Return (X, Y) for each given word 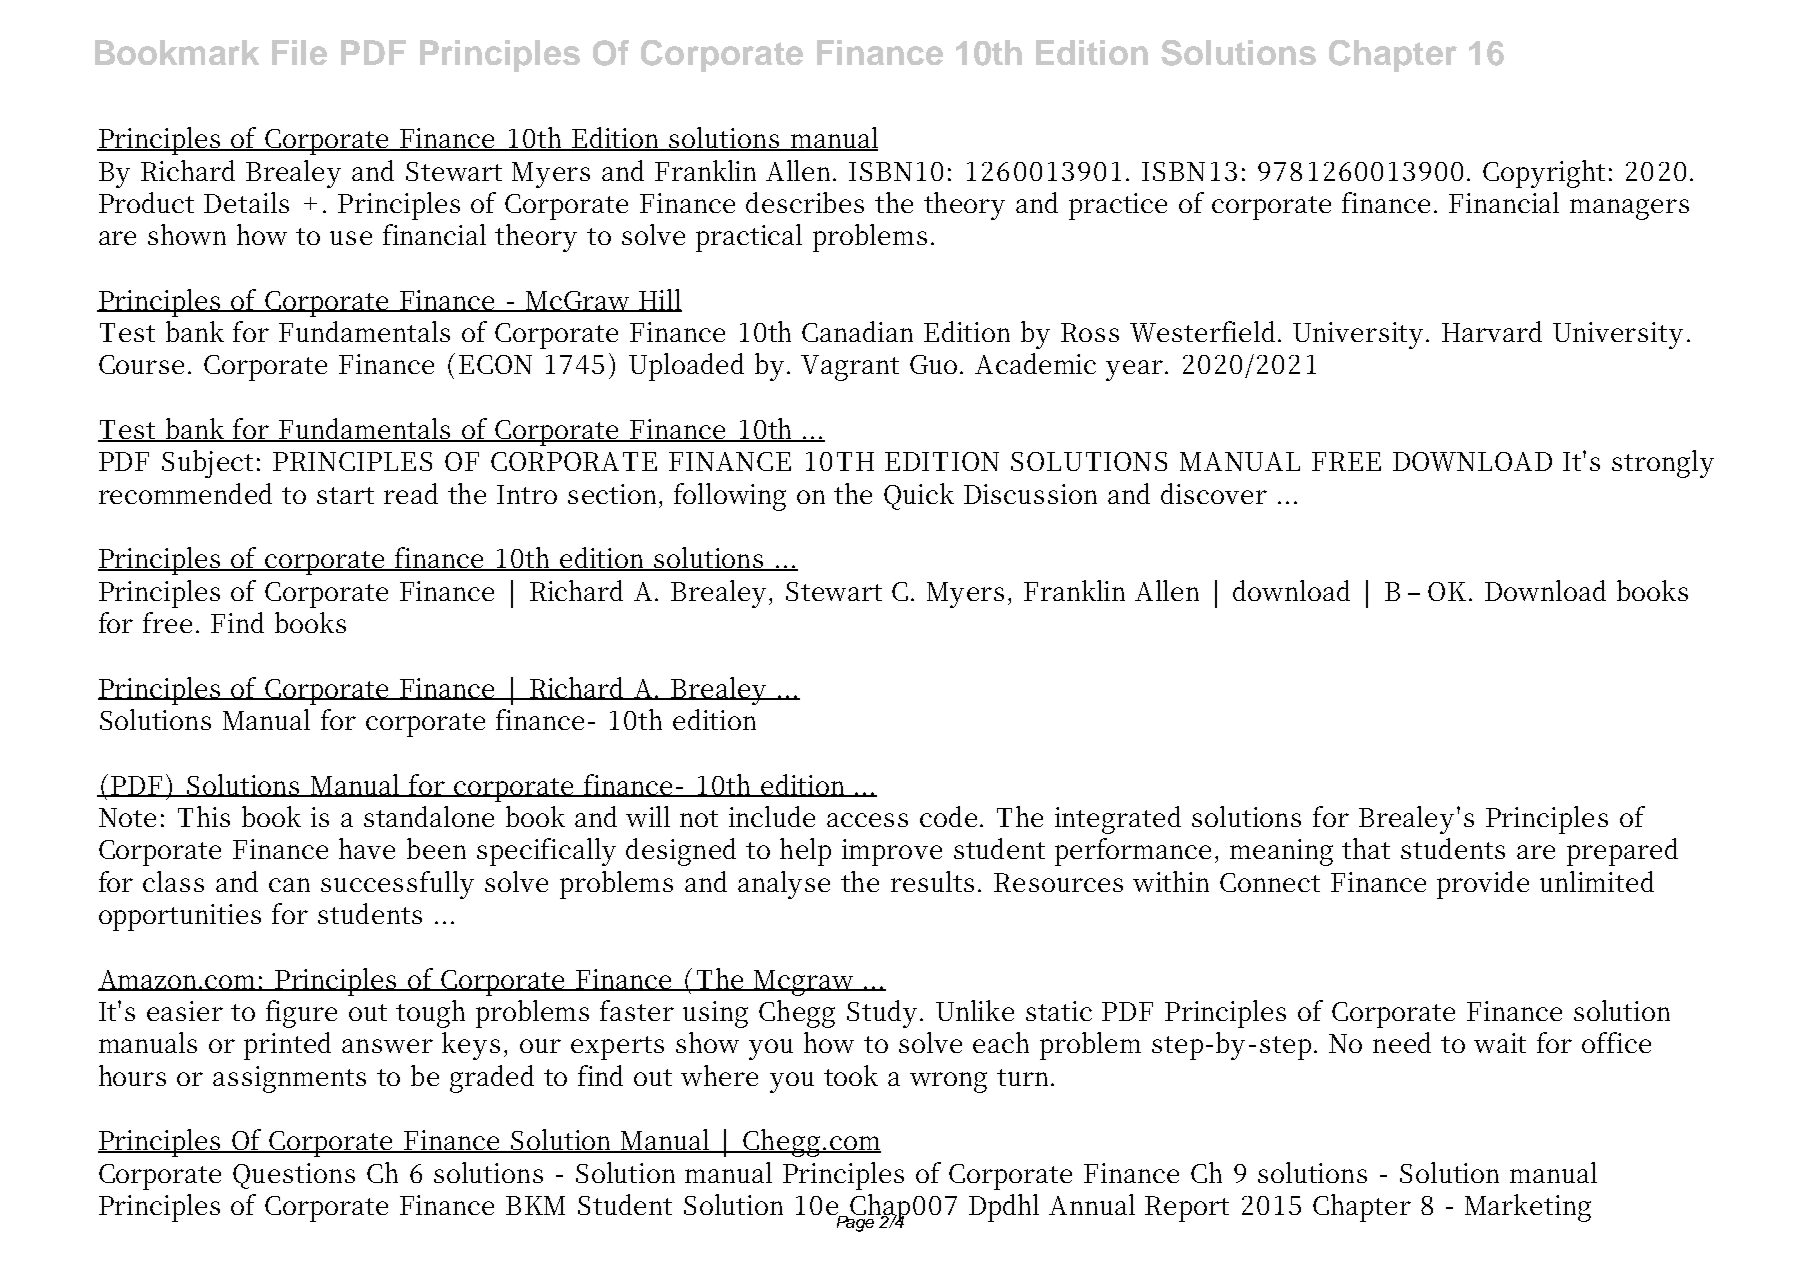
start (345, 495)
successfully (397, 885)
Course (141, 364)
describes (805, 202)
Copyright (1544, 174)
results (932, 881)
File (299, 52)
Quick (919, 496)
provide (1483, 885)
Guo (935, 364)
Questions (294, 1176)
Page (856, 1222)
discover (1214, 493)
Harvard (1492, 331)
